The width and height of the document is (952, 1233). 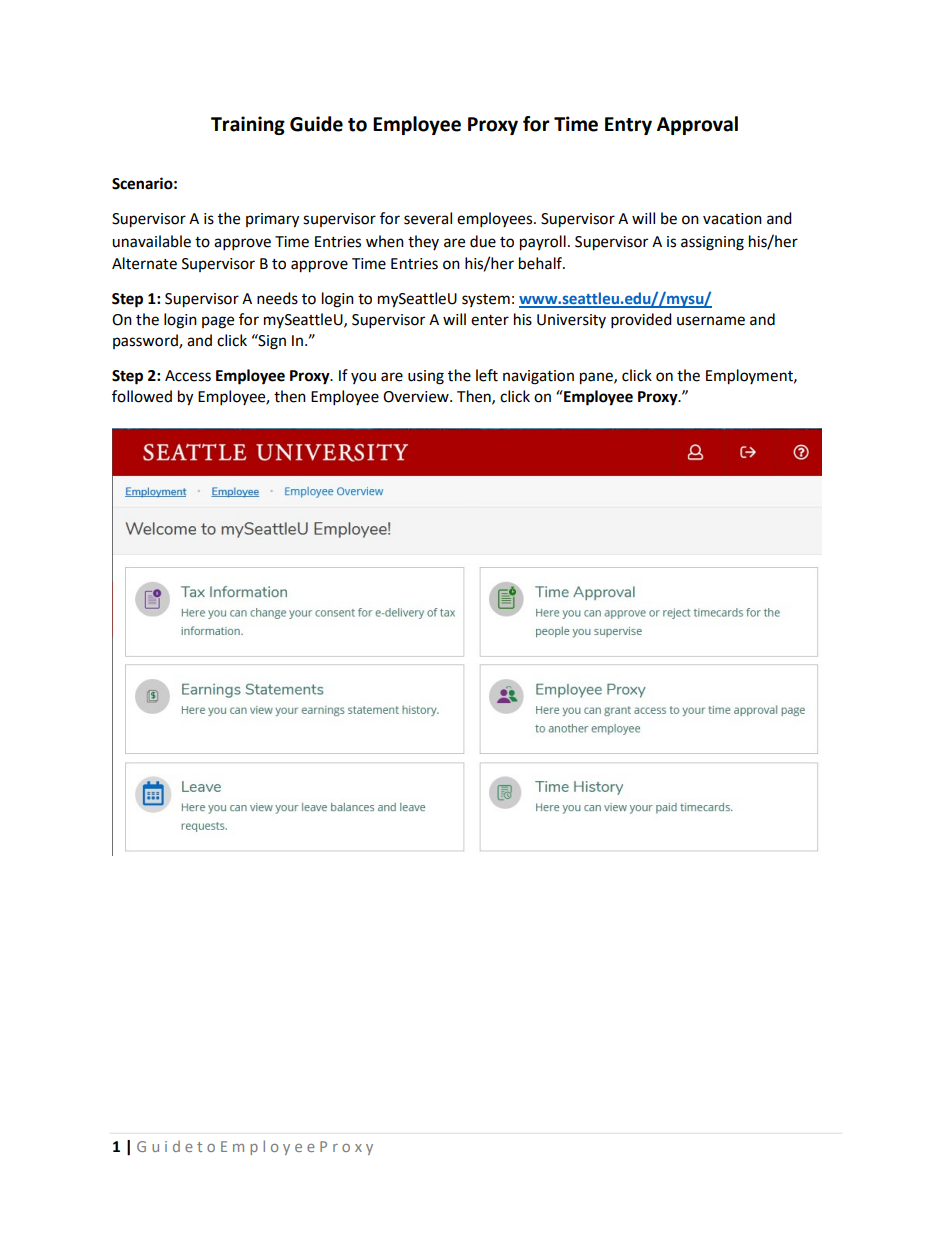 What do you see at coordinates (188, 376) in the document?
I see `Access` at bounding box center [188, 376].
